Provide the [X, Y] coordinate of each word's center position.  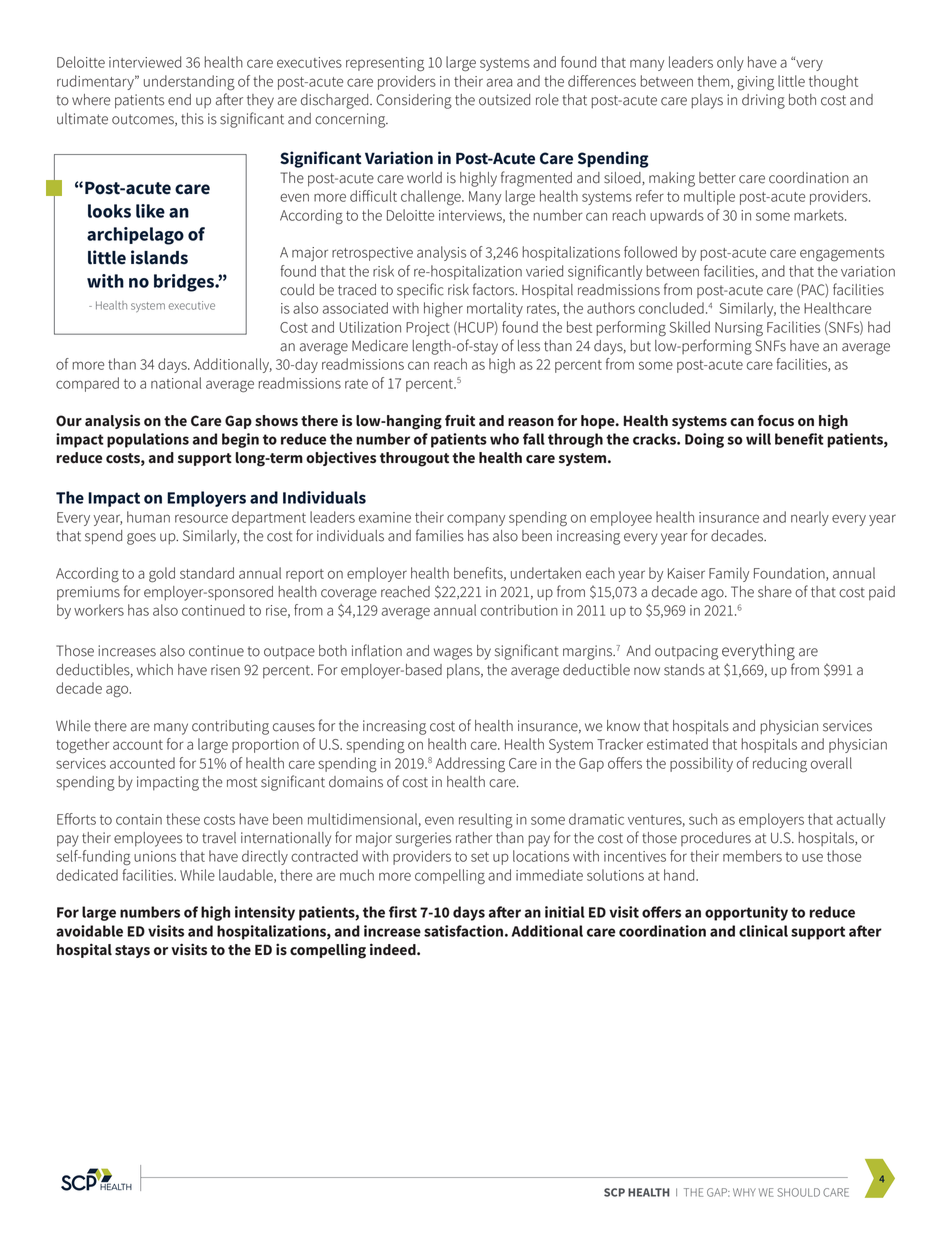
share [775, 592]
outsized [504, 100]
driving [763, 101]
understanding [189, 83]
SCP [614, 1192]
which [155, 670]
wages [453, 654]
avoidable [89, 931]
